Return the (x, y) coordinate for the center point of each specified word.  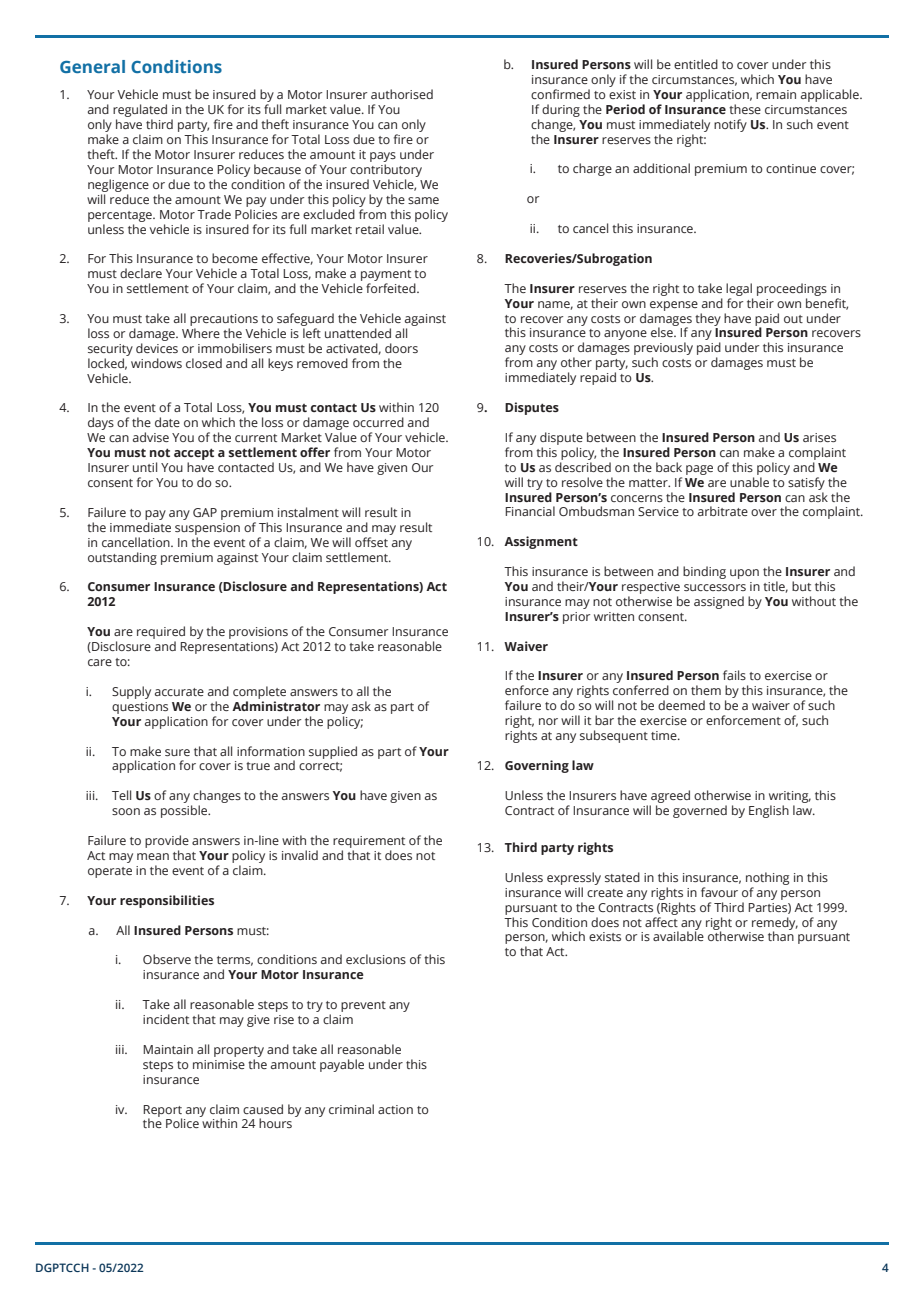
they (708, 319)
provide (167, 841)
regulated (140, 112)
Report (162, 1112)
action (395, 1109)
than (781, 936)
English (769, 811)
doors (401, 348)
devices (157, 348)
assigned (719, 602)
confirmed (560, 94)
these (745, 109)
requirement (369, 842)
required (161, 634)
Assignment (541, 542)
